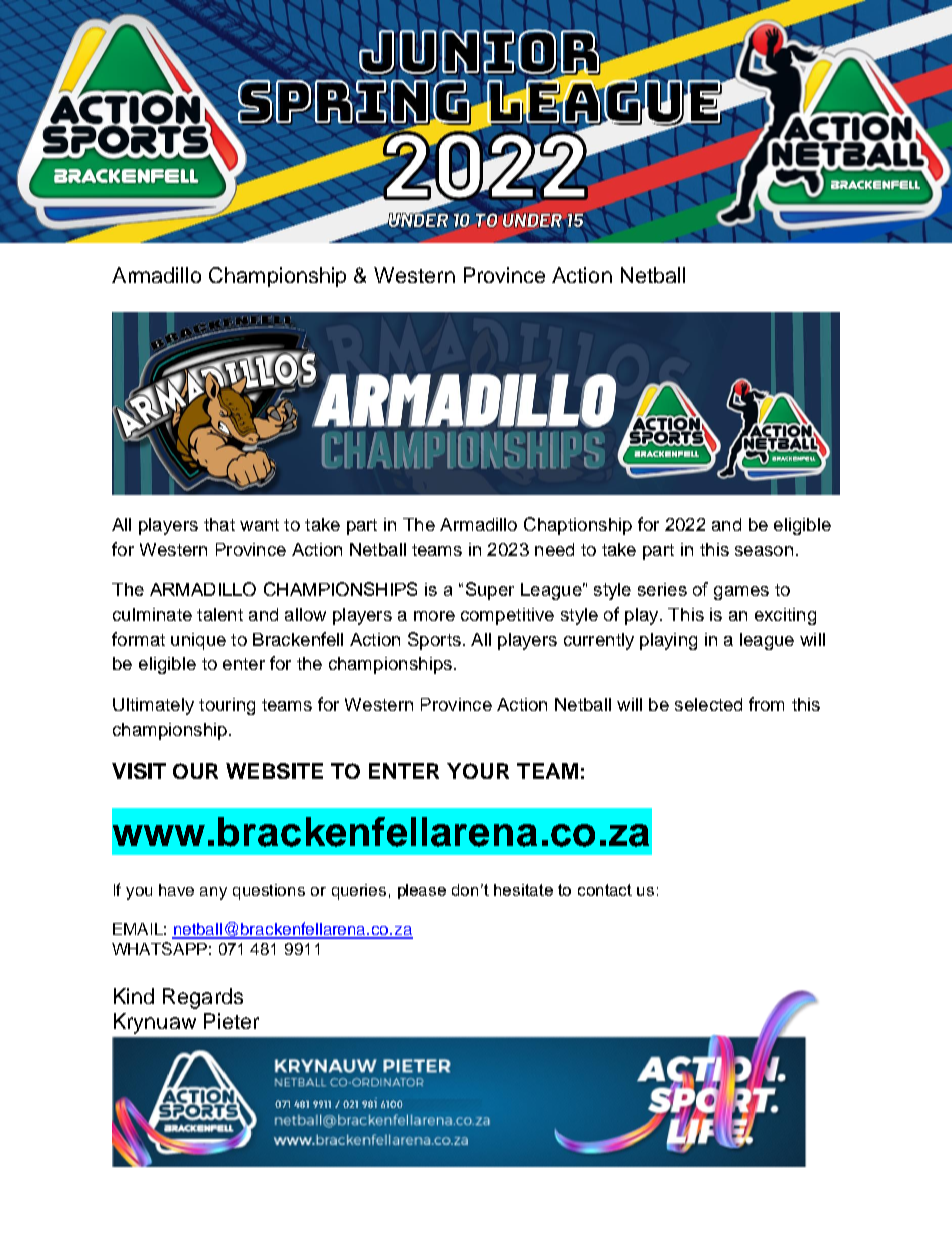 The image size is (952, 1233). Describe the element at coordinates (599, 641) in the screenshot. I see `currently` at that location.
